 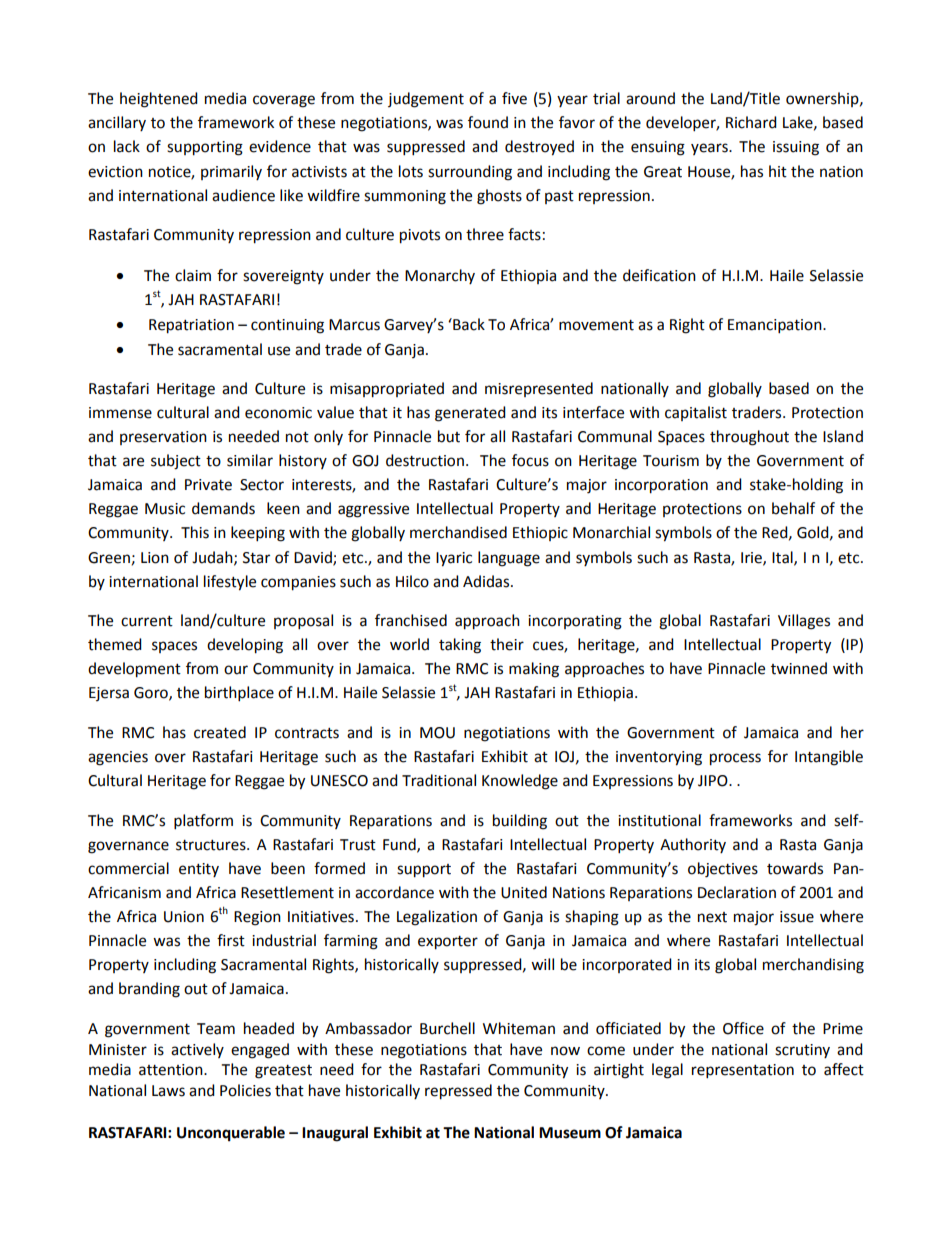 What do you see at coordinates (159, 100) in the document?
I see `heightened` at bounding box center [159, 100].
